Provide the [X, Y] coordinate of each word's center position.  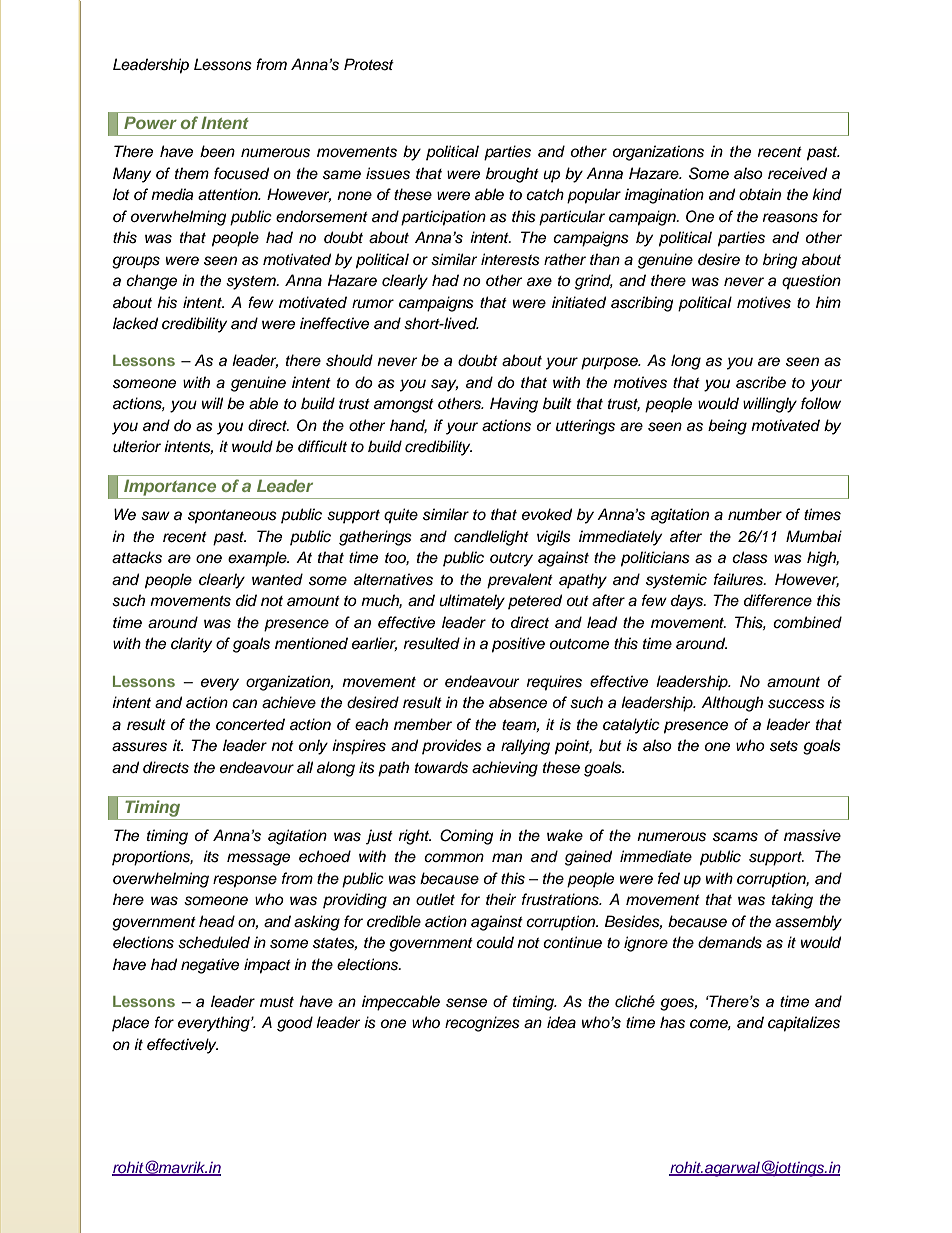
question [811, 282]
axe [539, 282]
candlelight [491, 538]
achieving [505, 769]
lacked [135, 323]
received [797, 173]
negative [210, 966]
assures [139, 747]
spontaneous [232, 517]
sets [784, 746]
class [750, 557]
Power [150, 122]
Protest [369, 64]
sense [466, 1003]
